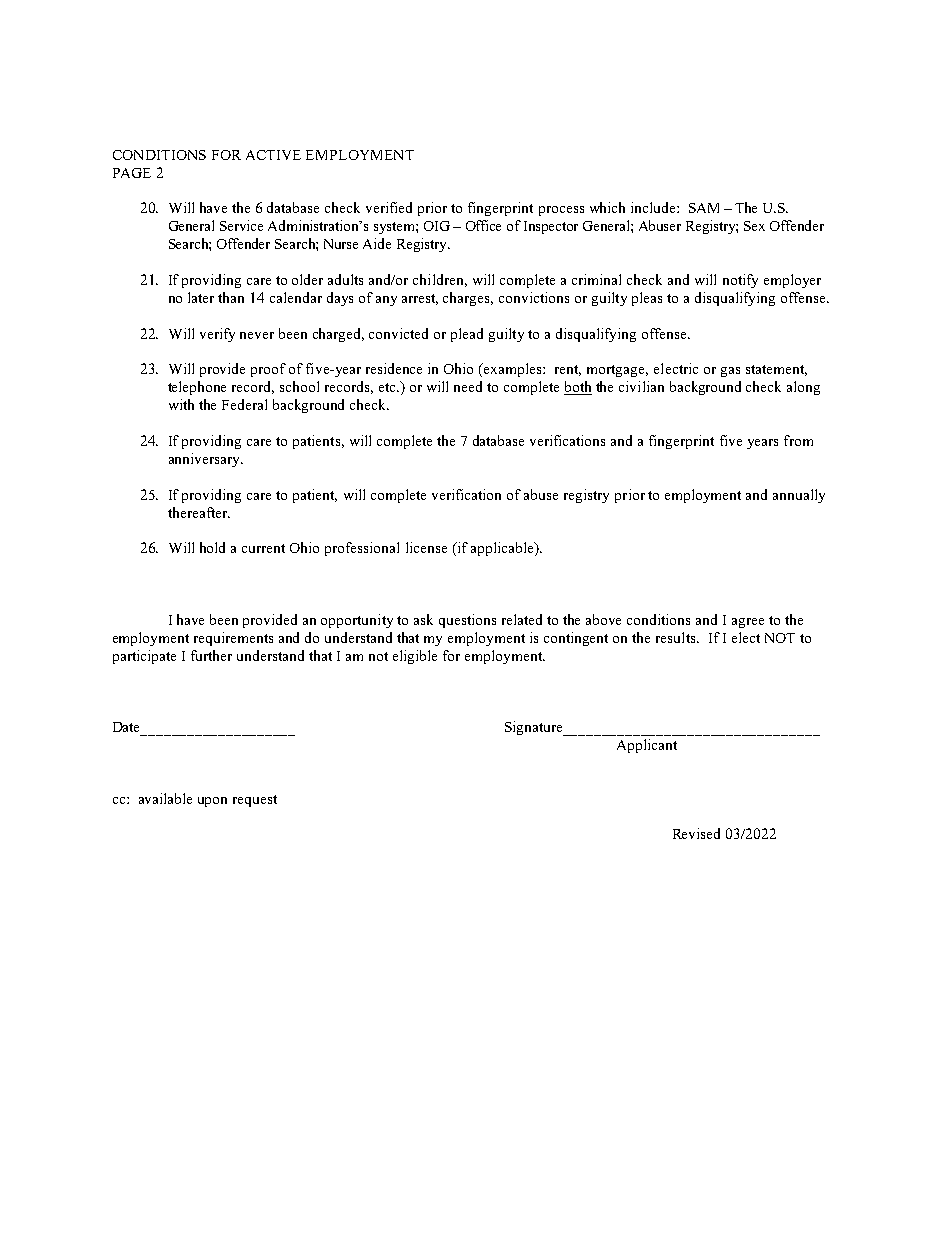 This page has width=952, height=1233. What do you see at coordinates (201, 297) in the page?
I see `later` at bounding box center [201, 297].
